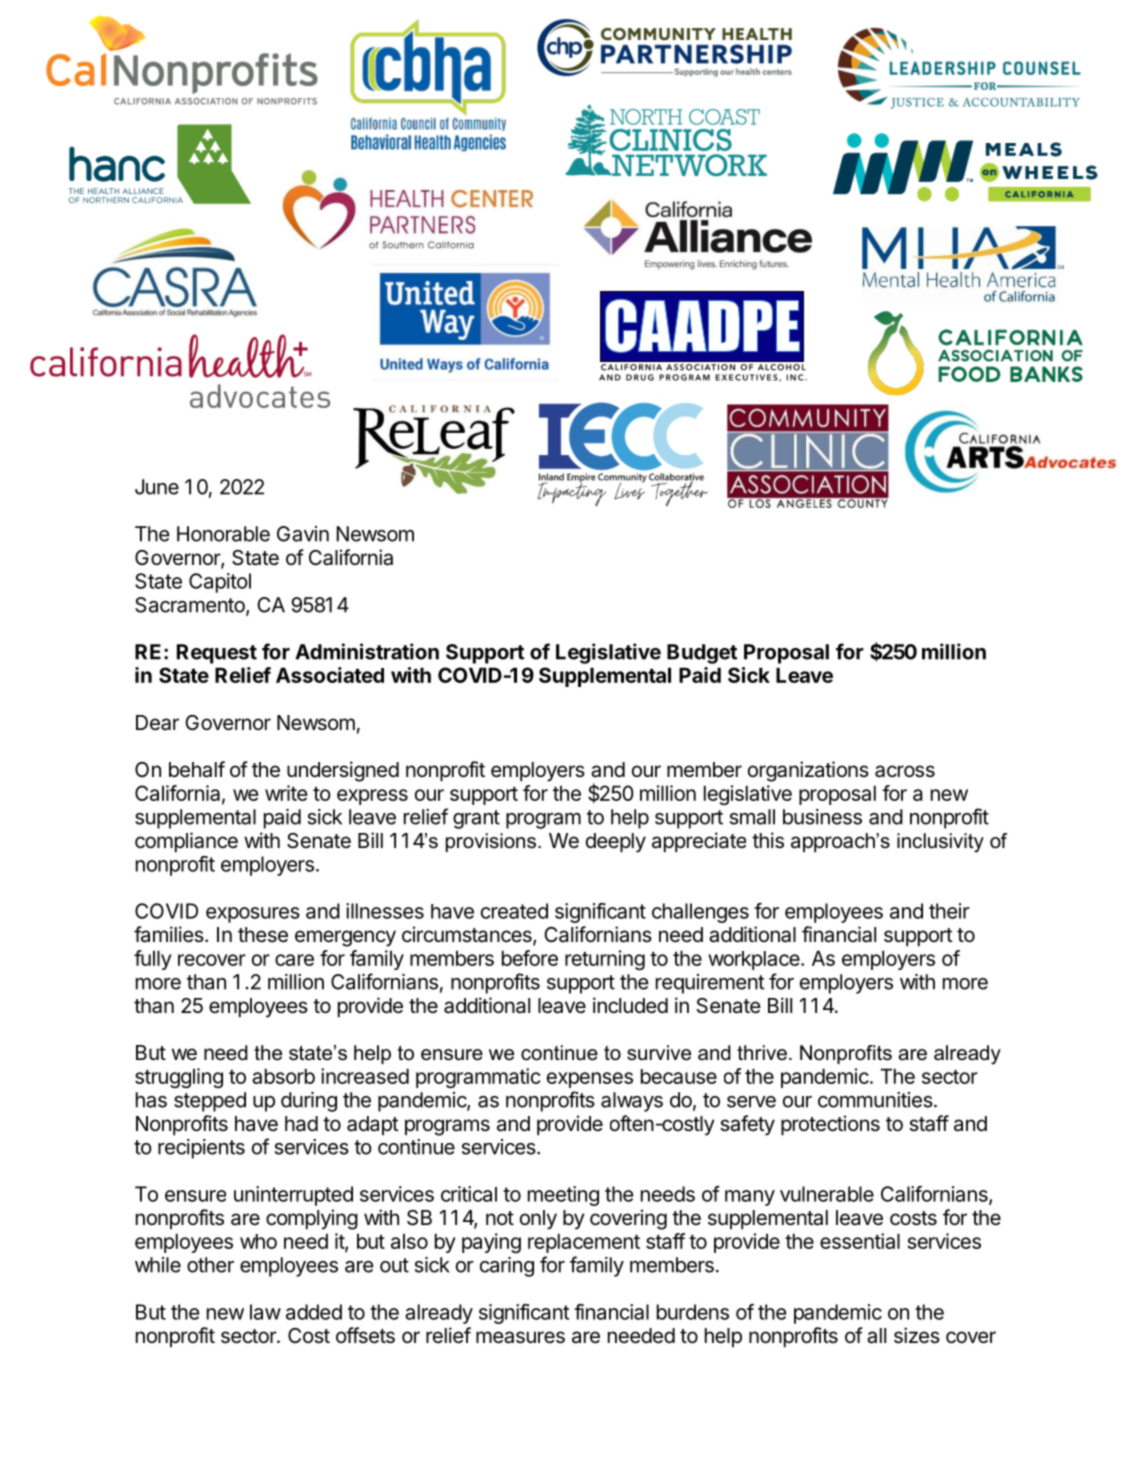 The height and width of the screenshot is (1476, 1141). I want to click on sizes, so click(917, 1335).
